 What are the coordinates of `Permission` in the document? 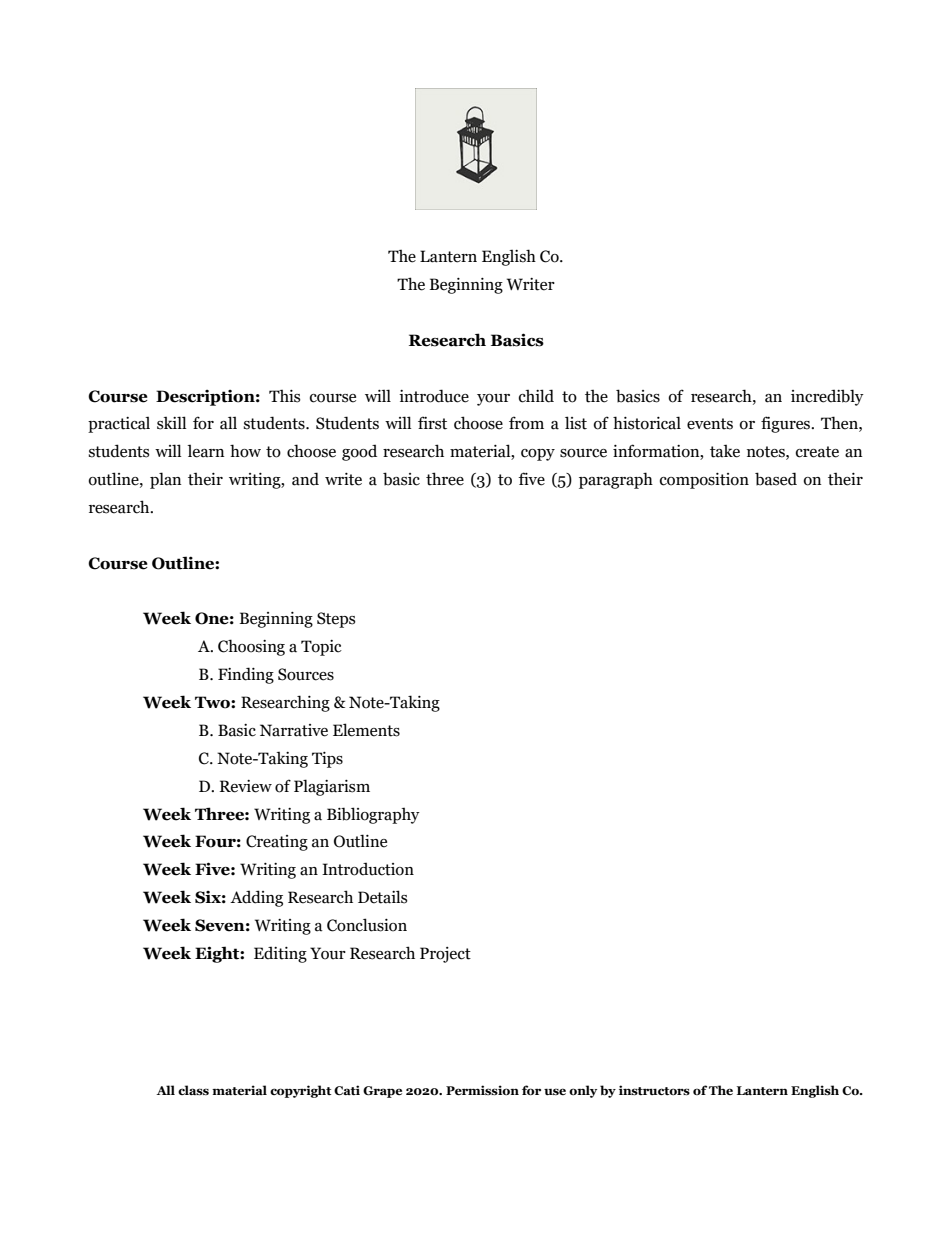 It's located at (482, 1090).
